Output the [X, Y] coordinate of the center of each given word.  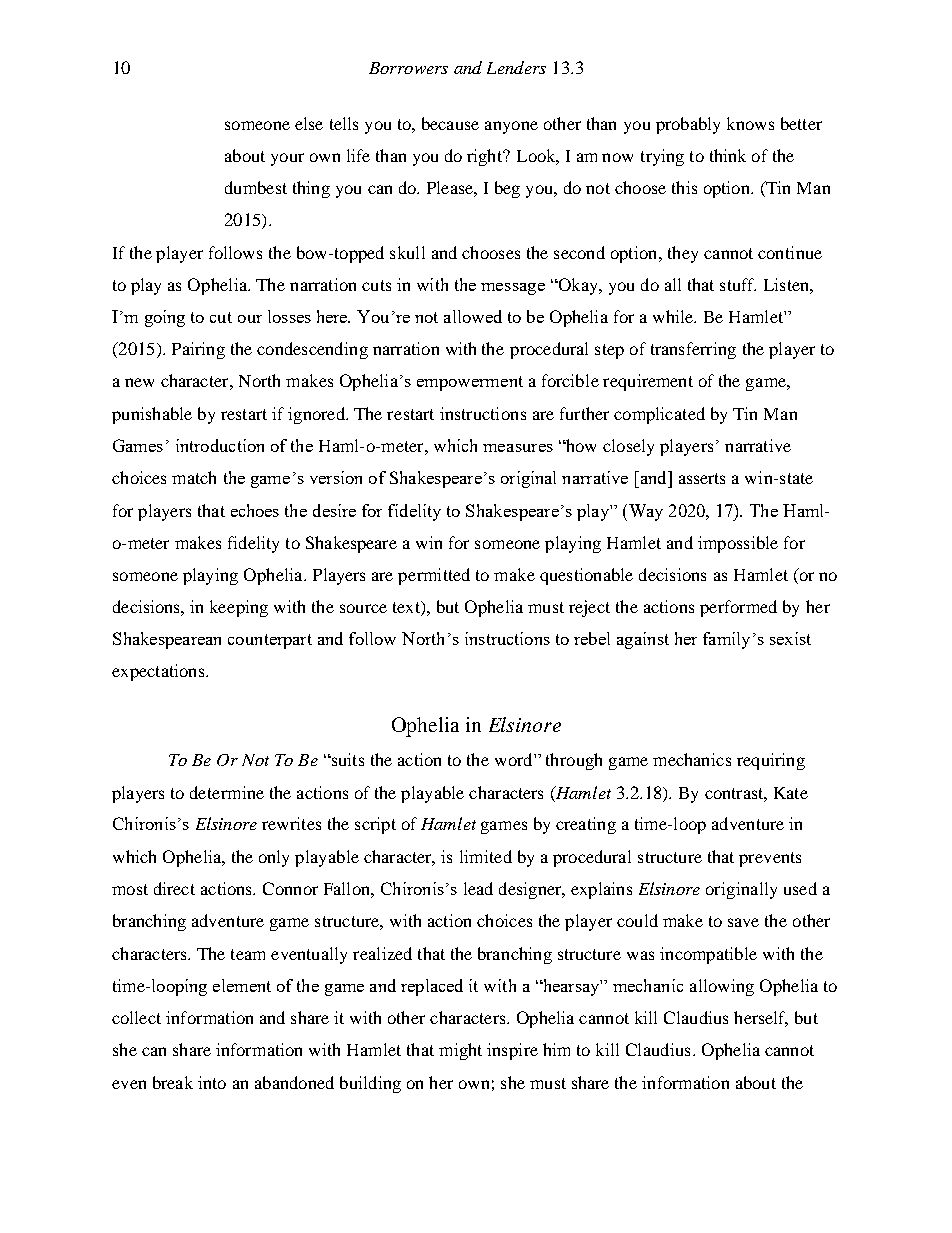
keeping [239, 608]
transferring [693, 350]
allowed [473, 316]
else [309, 123]
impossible [738, 544]
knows [750, 123]
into [212, 1082]
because [450, 123]
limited [486, 856]
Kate [791, 793]
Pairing [198, 350]
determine [227, 792]
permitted [434, 576]
